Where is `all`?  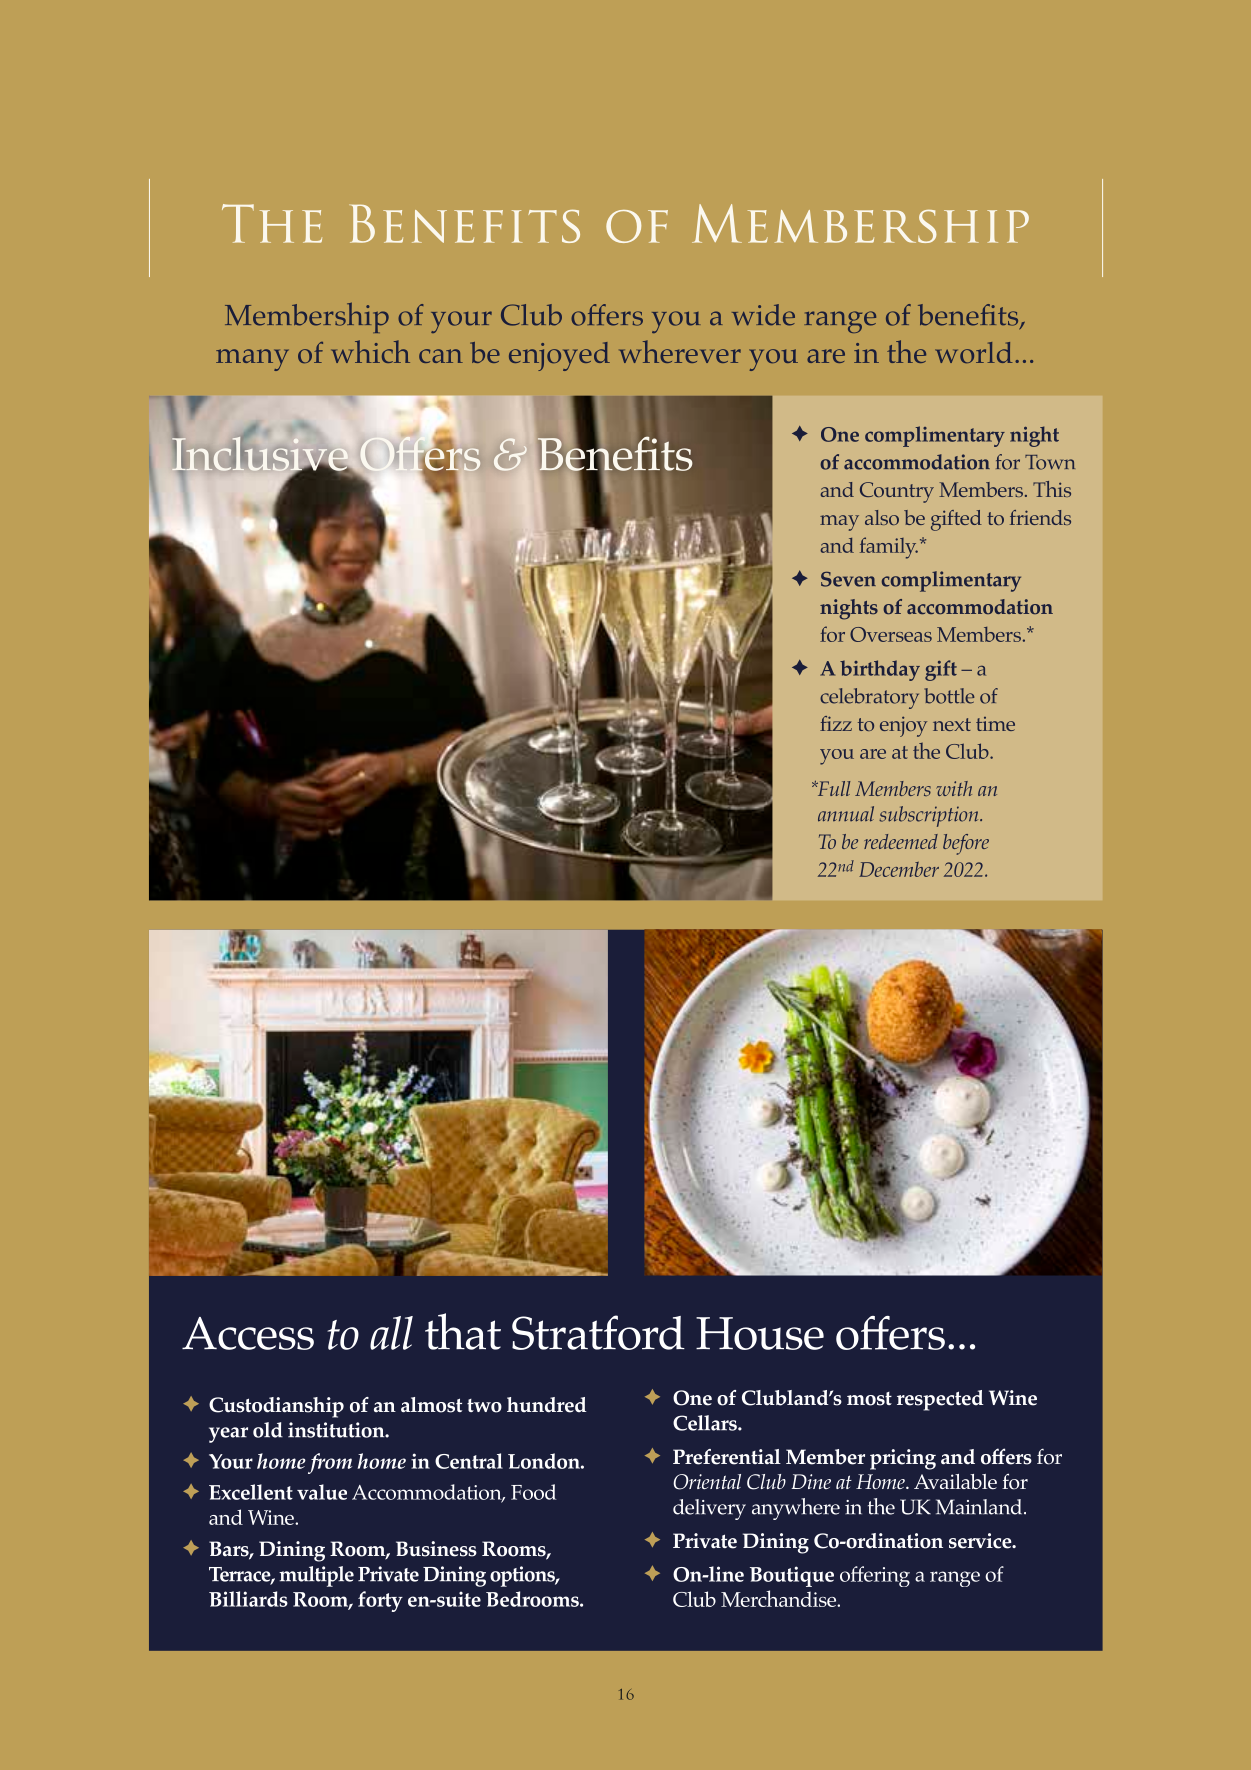 all is located at coordinates (391, 1333).
